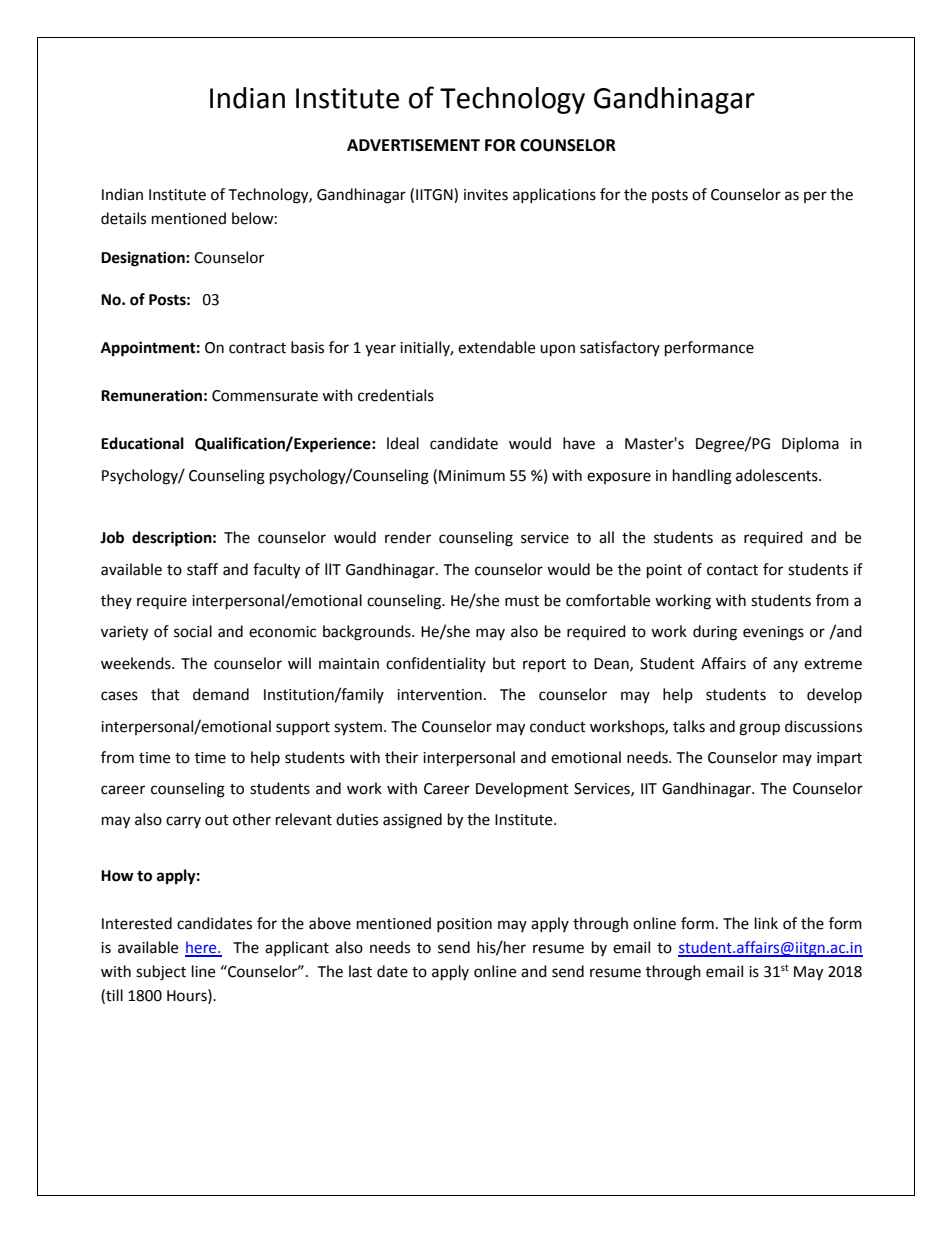  I want to click on subject, so click(161, 973).
